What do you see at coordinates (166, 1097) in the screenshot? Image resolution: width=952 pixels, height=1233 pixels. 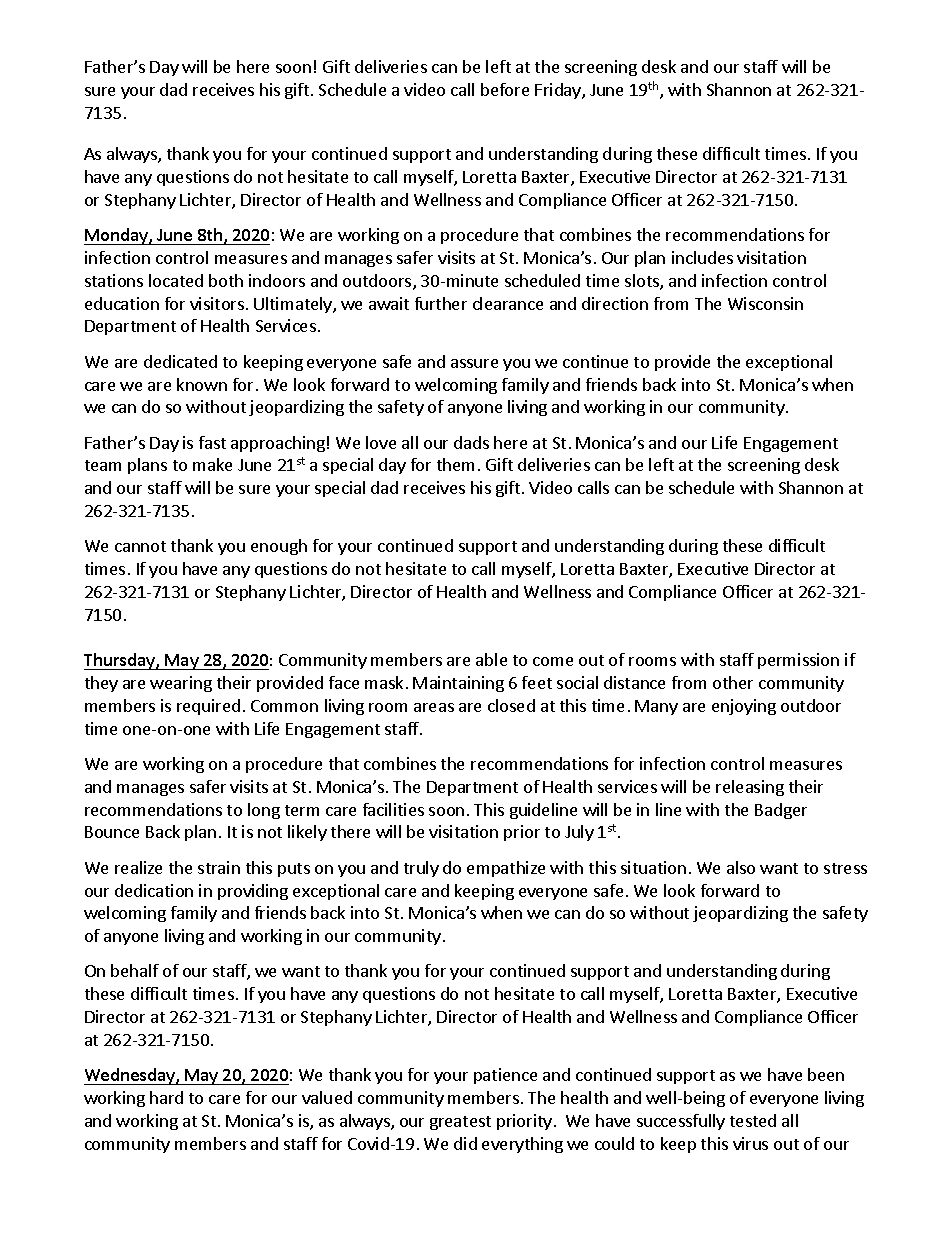 I see `hard` at bounding box center [166, 1097].
